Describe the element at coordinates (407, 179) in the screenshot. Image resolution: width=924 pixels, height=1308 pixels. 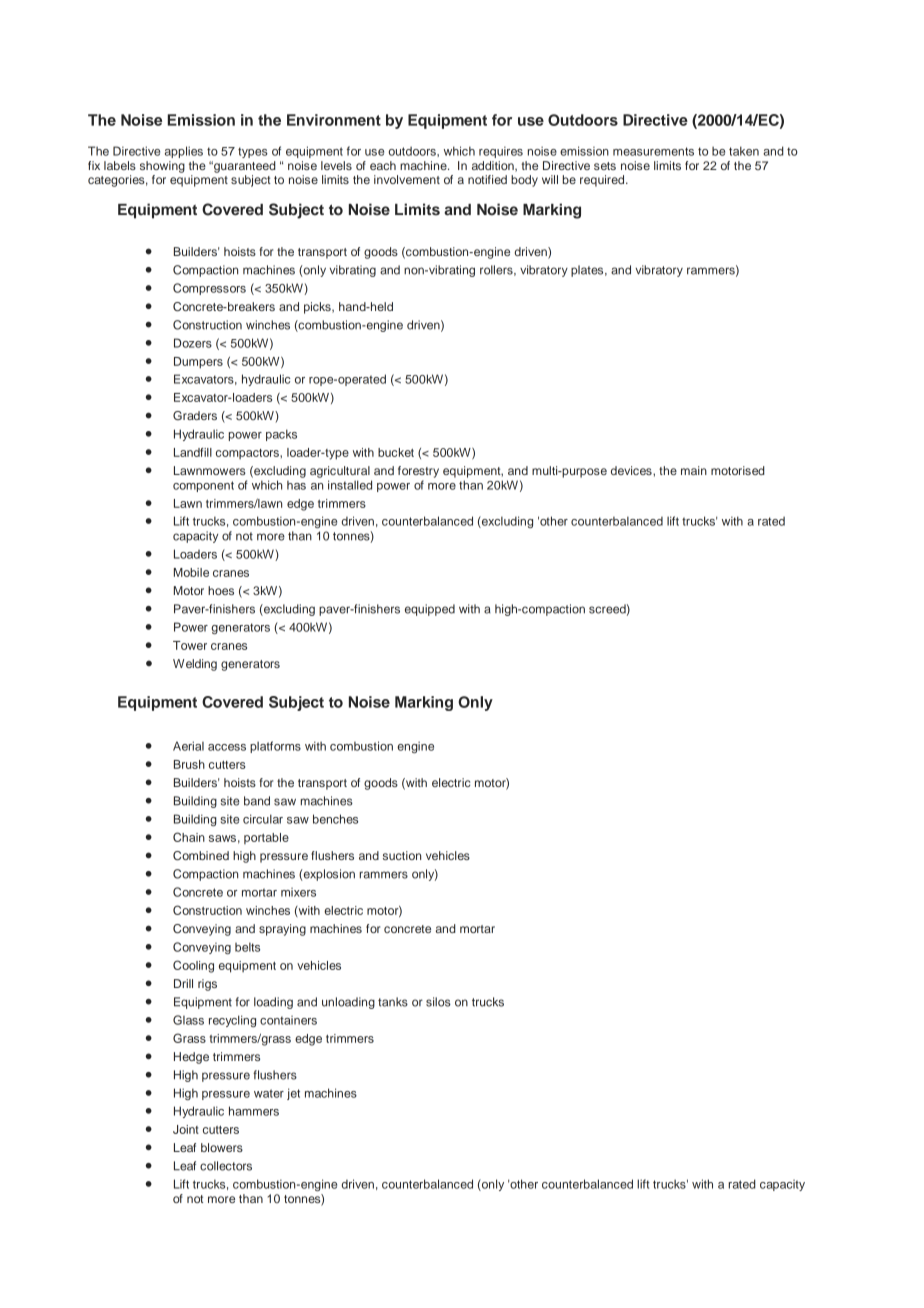
I see `involvement` at that location.
